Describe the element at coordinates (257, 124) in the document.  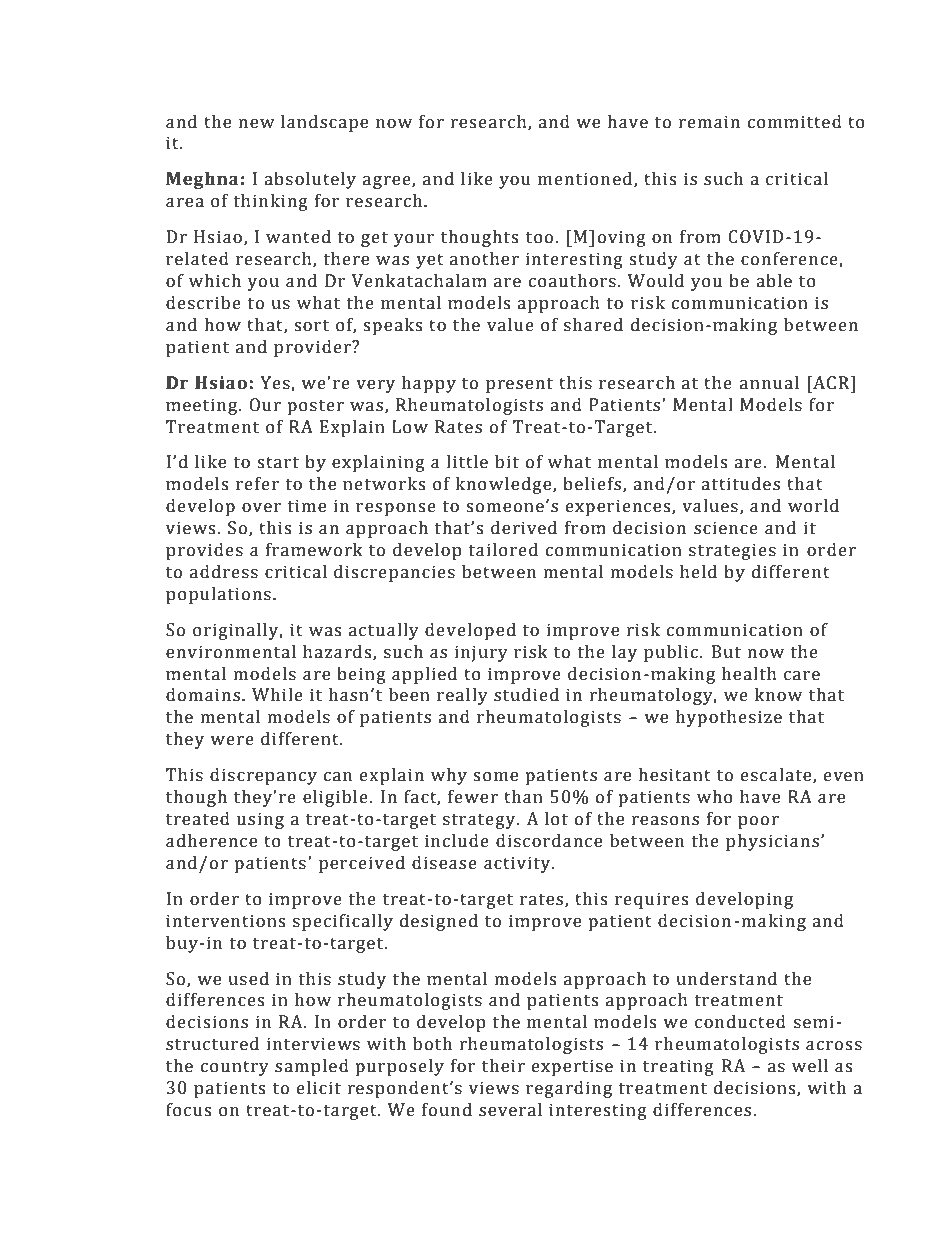
I see `new` at that location.
